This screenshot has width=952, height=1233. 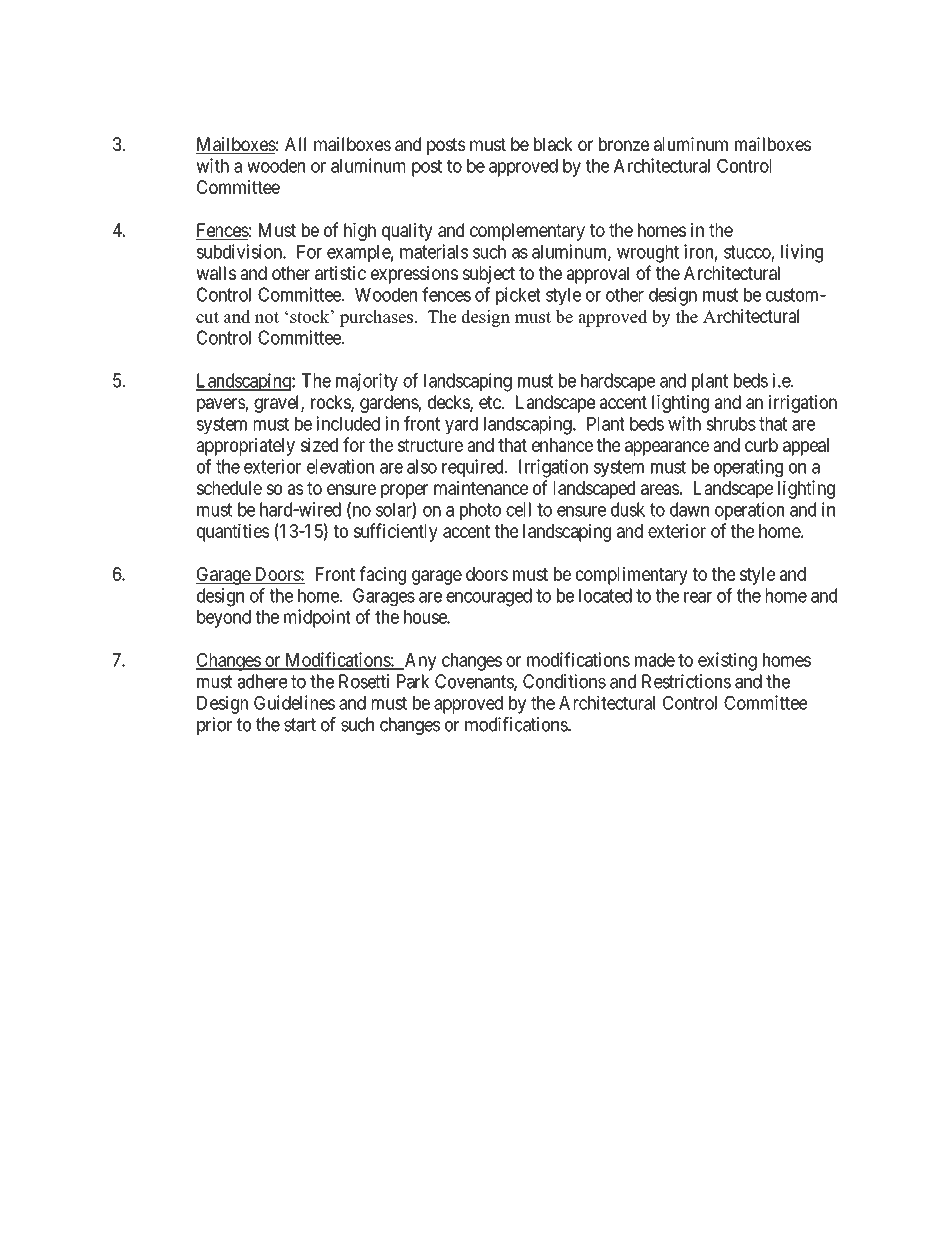 I want to click on picket, so click(x=518, y=296).
